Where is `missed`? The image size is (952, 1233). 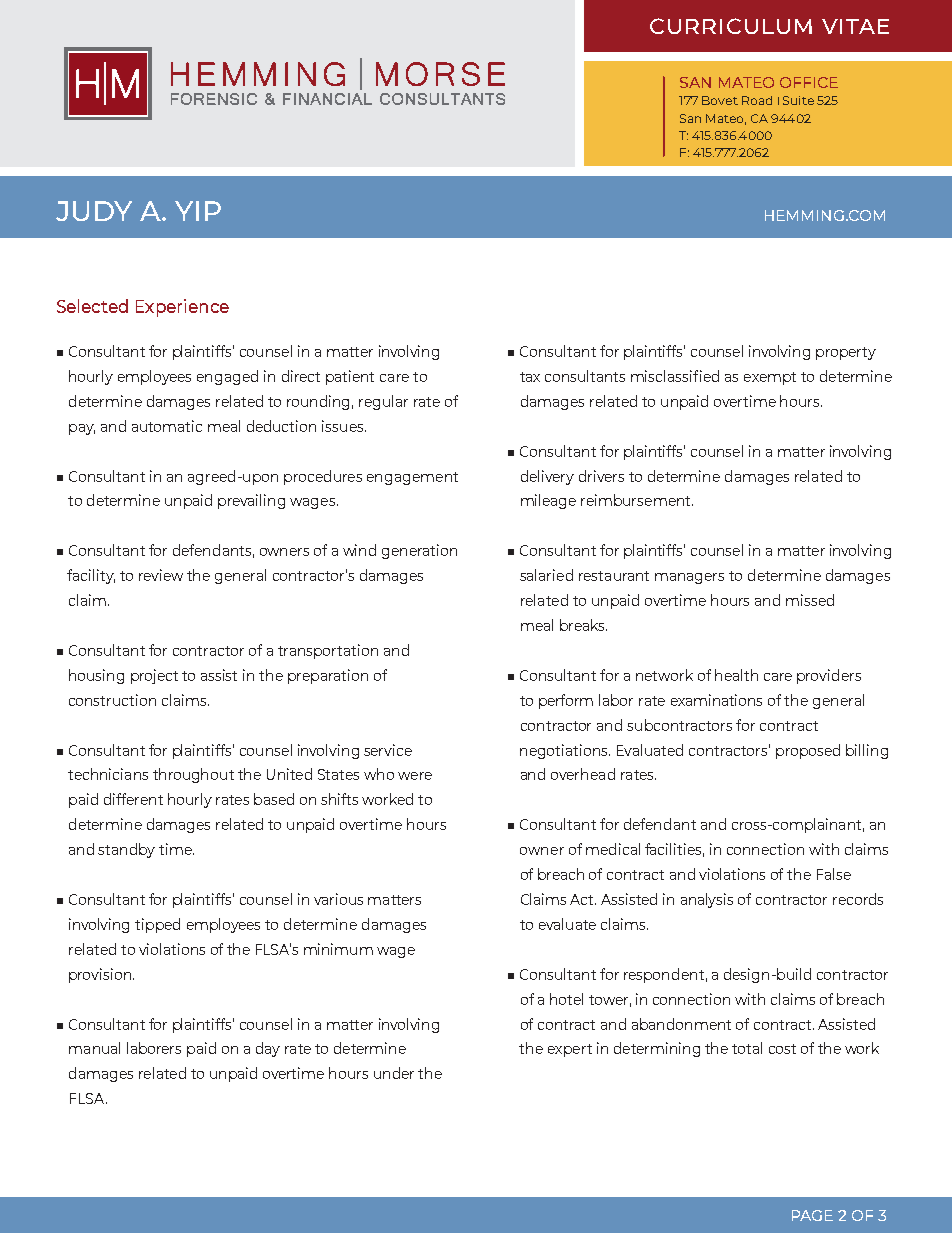 missed is located at coordinates (810, 600).
